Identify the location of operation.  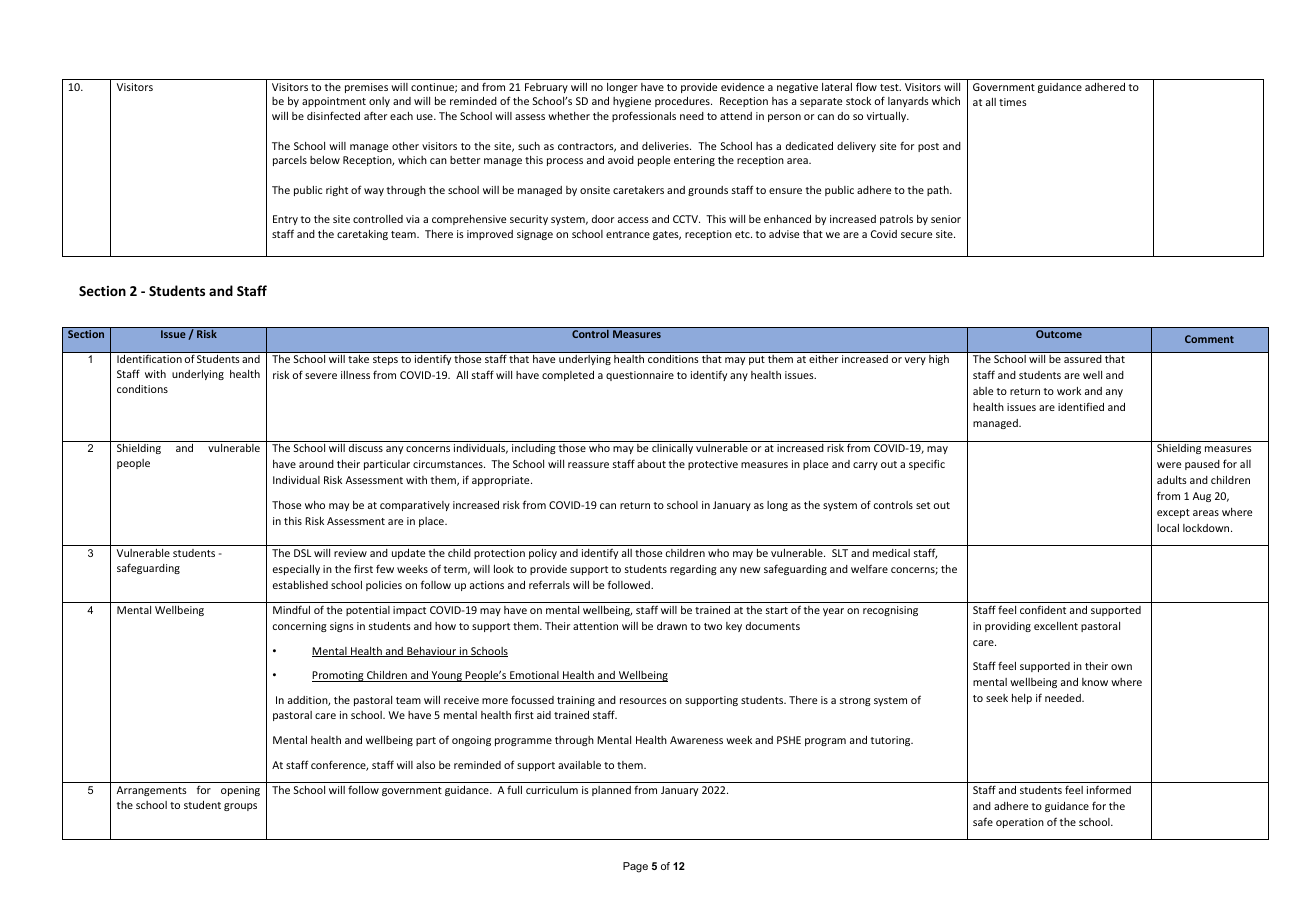
(1020, 823).
